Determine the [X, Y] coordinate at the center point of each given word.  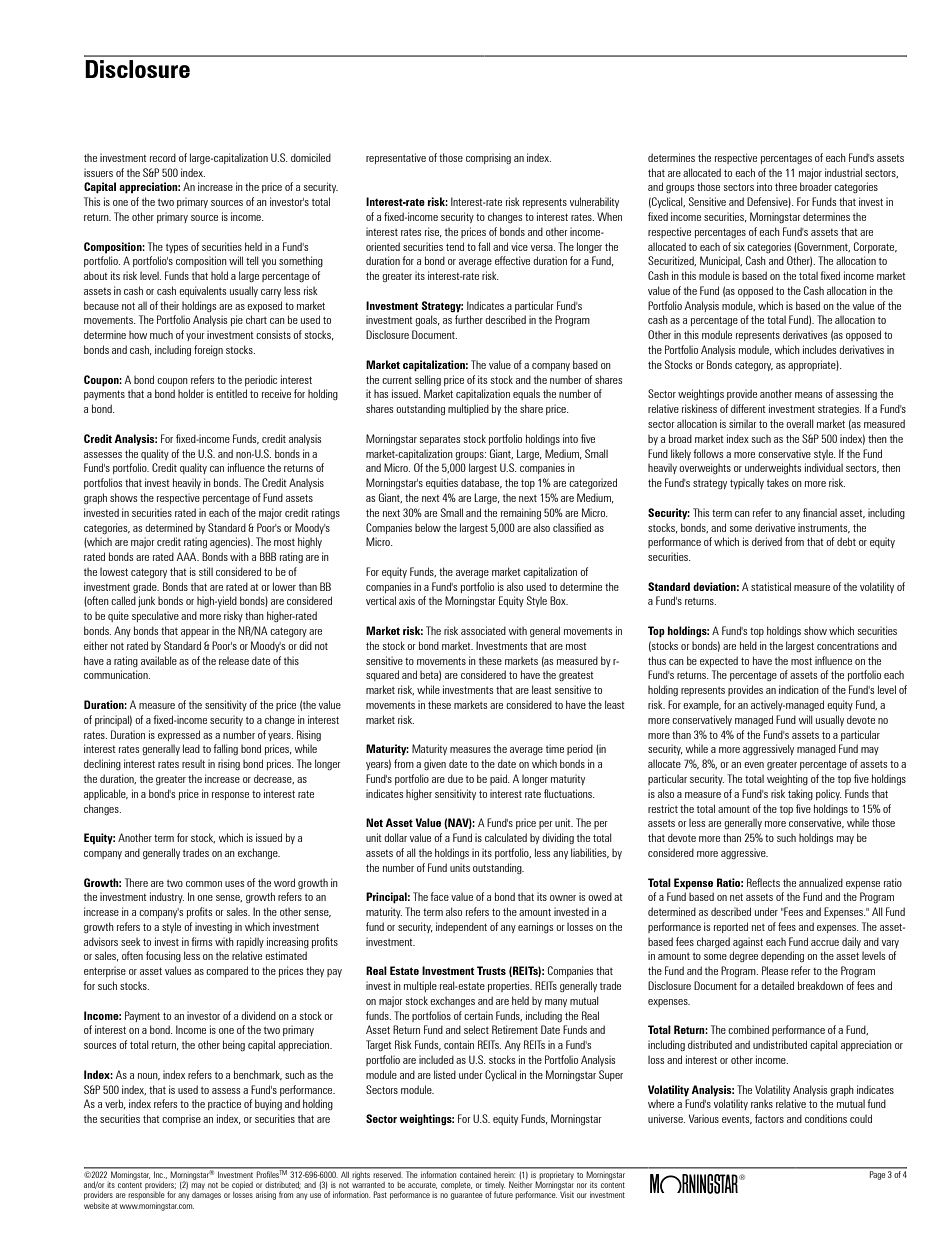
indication [799, 689]
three [786, 186]
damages [206, 1196]
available [159, 660]
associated [483, 630]
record [163, 157]
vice [519, 246]
